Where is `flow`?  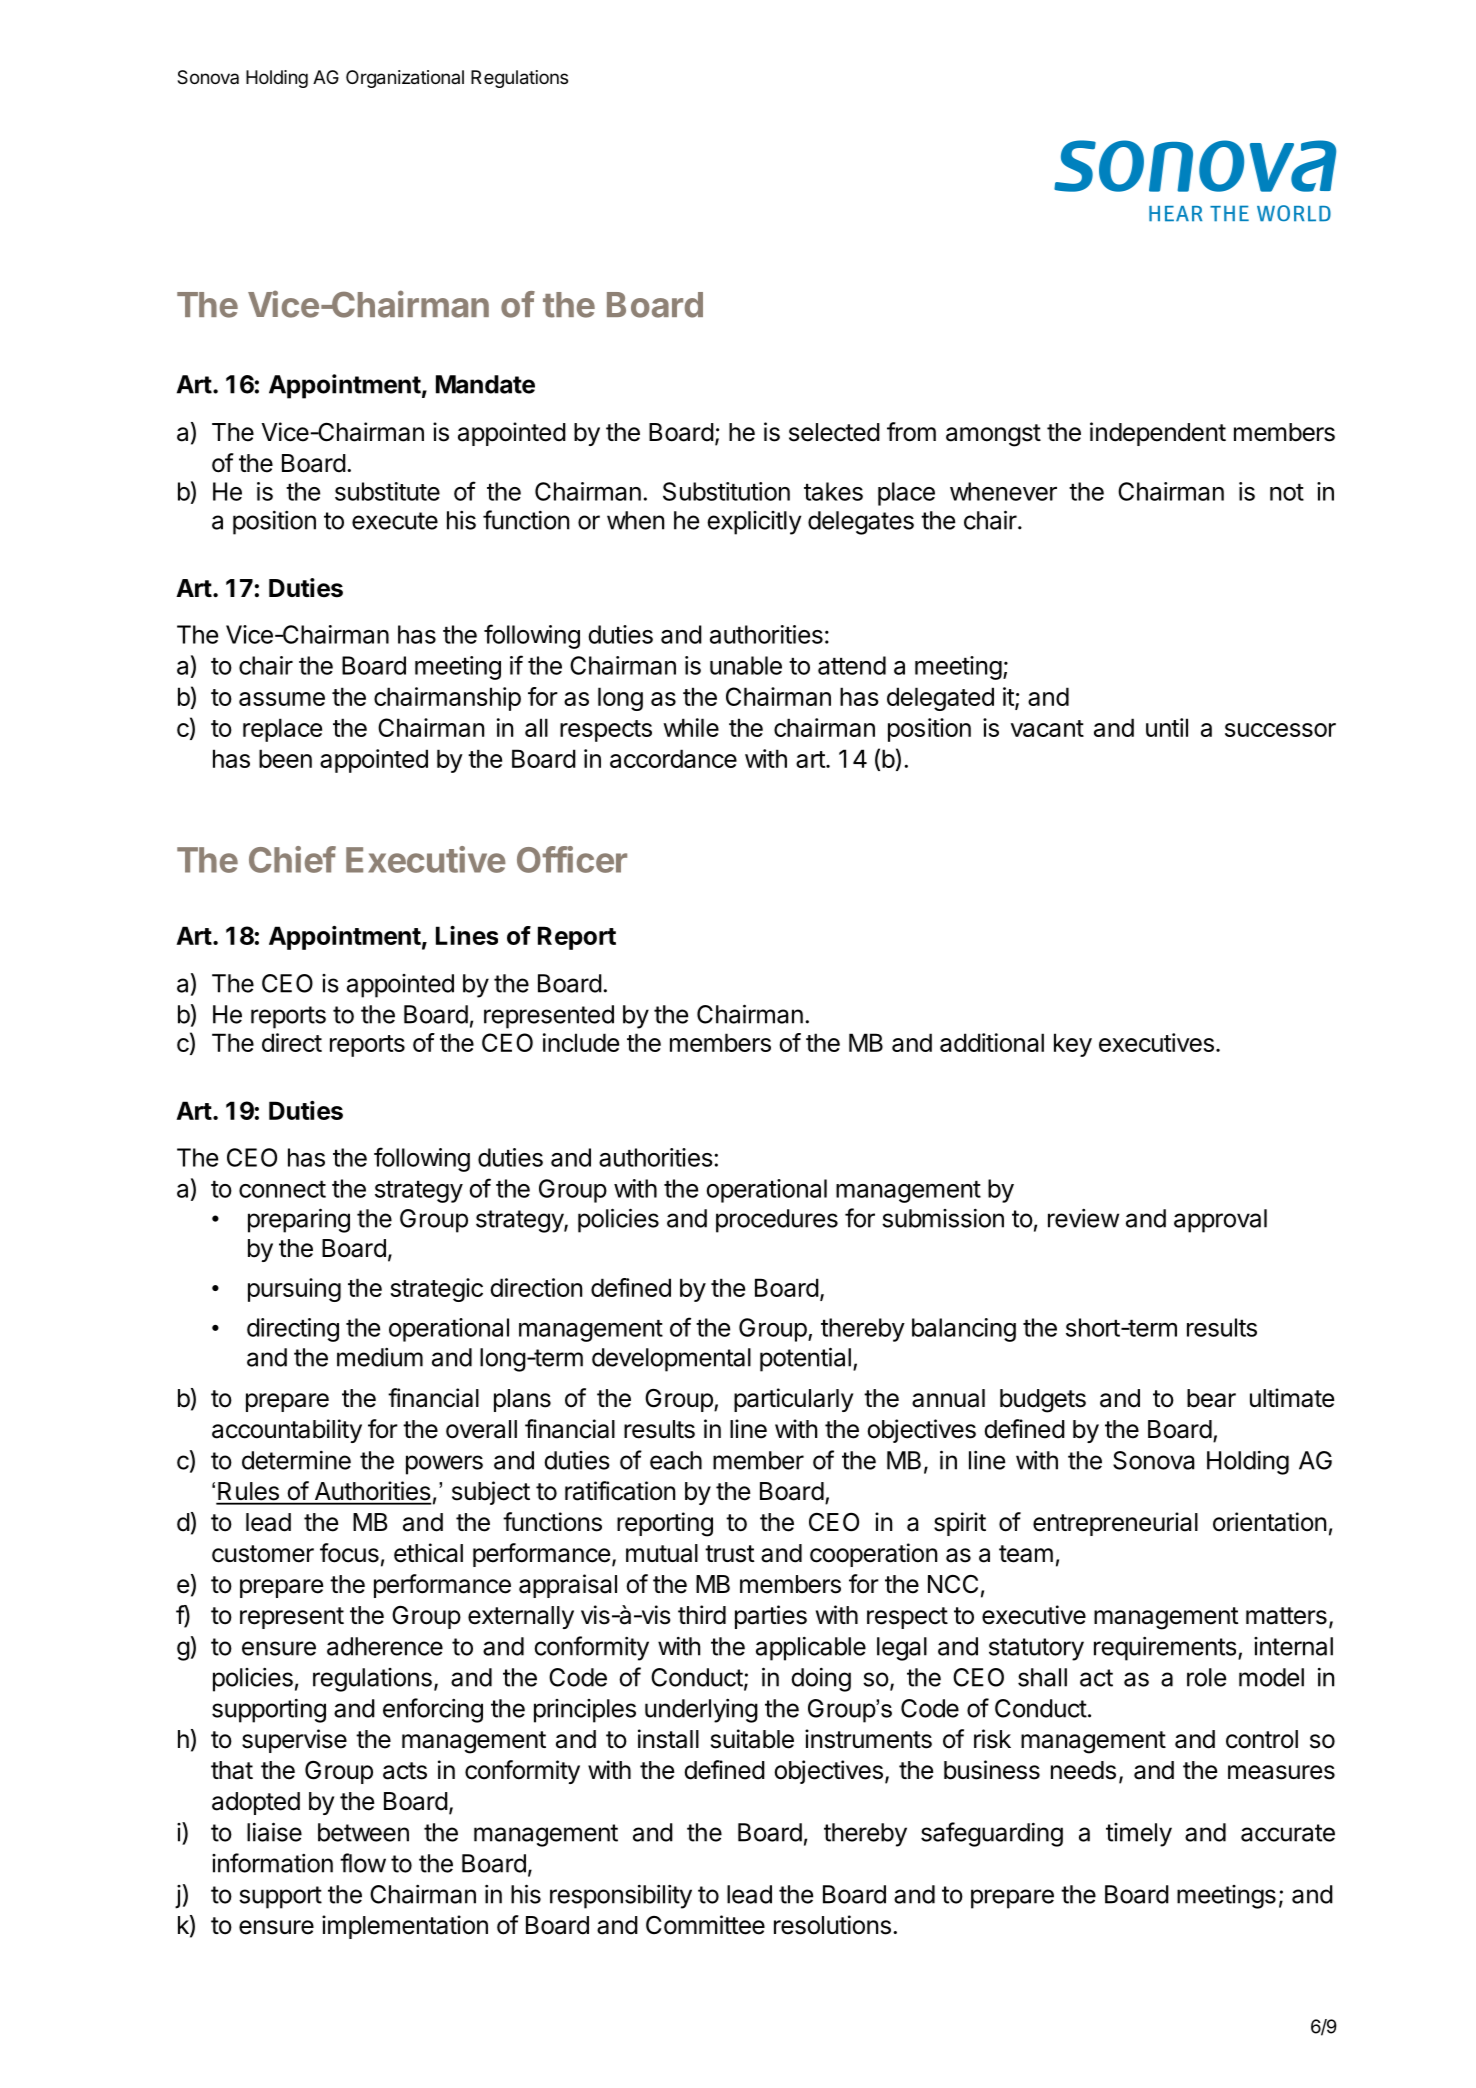
flow is located at coordinates (363, 1863).
